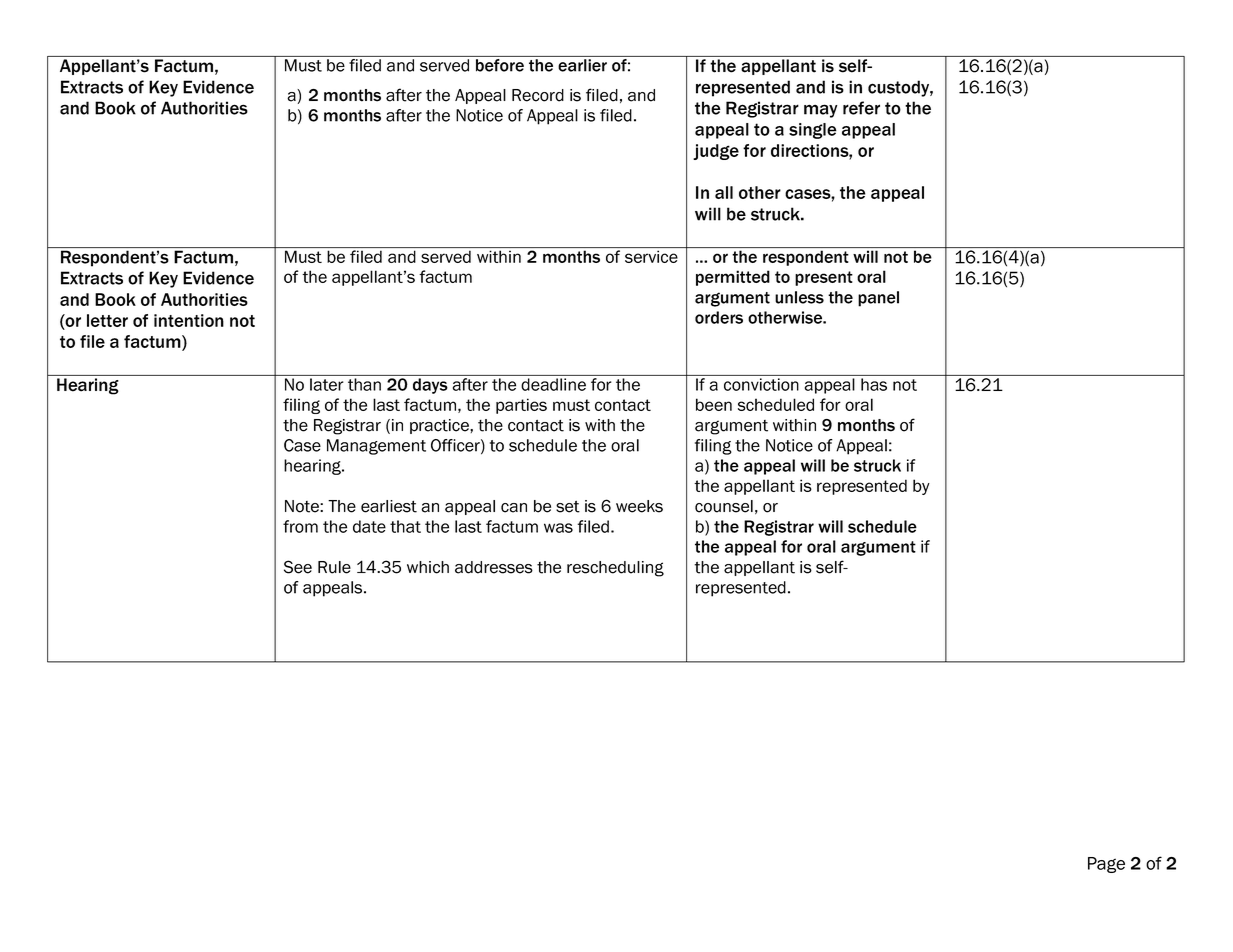 This image has height=952, width=1233. I want to click on intention, so click(189, 320).
